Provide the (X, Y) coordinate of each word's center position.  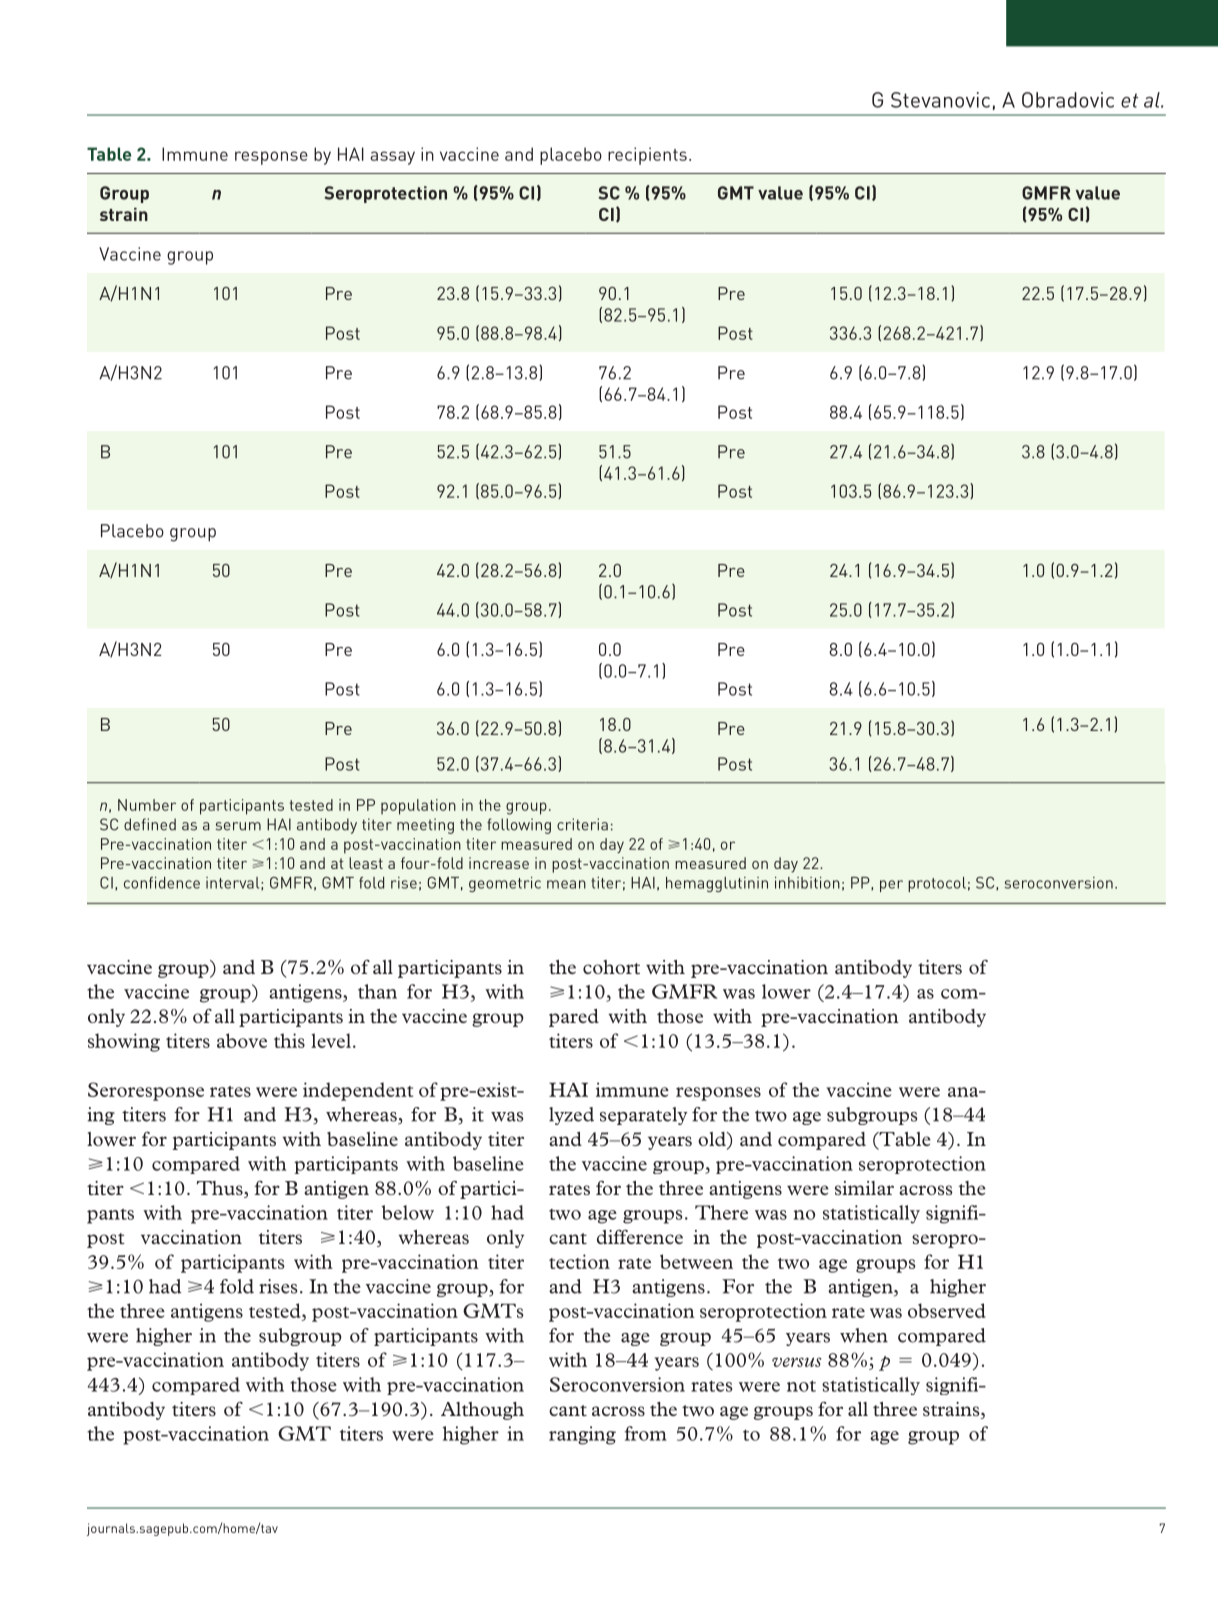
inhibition (807, 883)
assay (392, 158)
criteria (582, 824)
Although (482, 1411)
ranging (582, 1435)
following (519, 826)
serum (238, 826)
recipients (647, 156)
